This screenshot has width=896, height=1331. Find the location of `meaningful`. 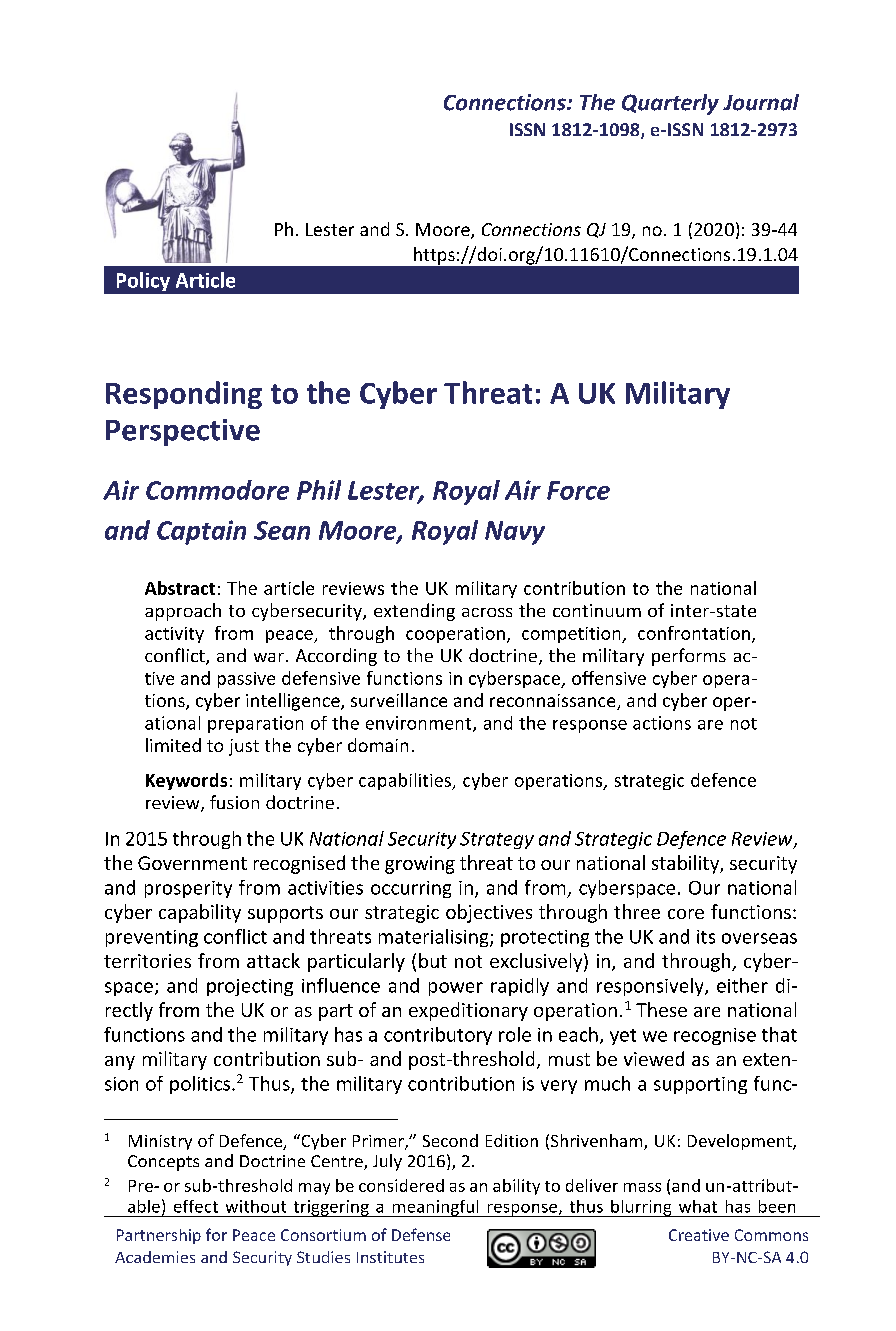

meaningful is located at coordinates (435, 1208).
